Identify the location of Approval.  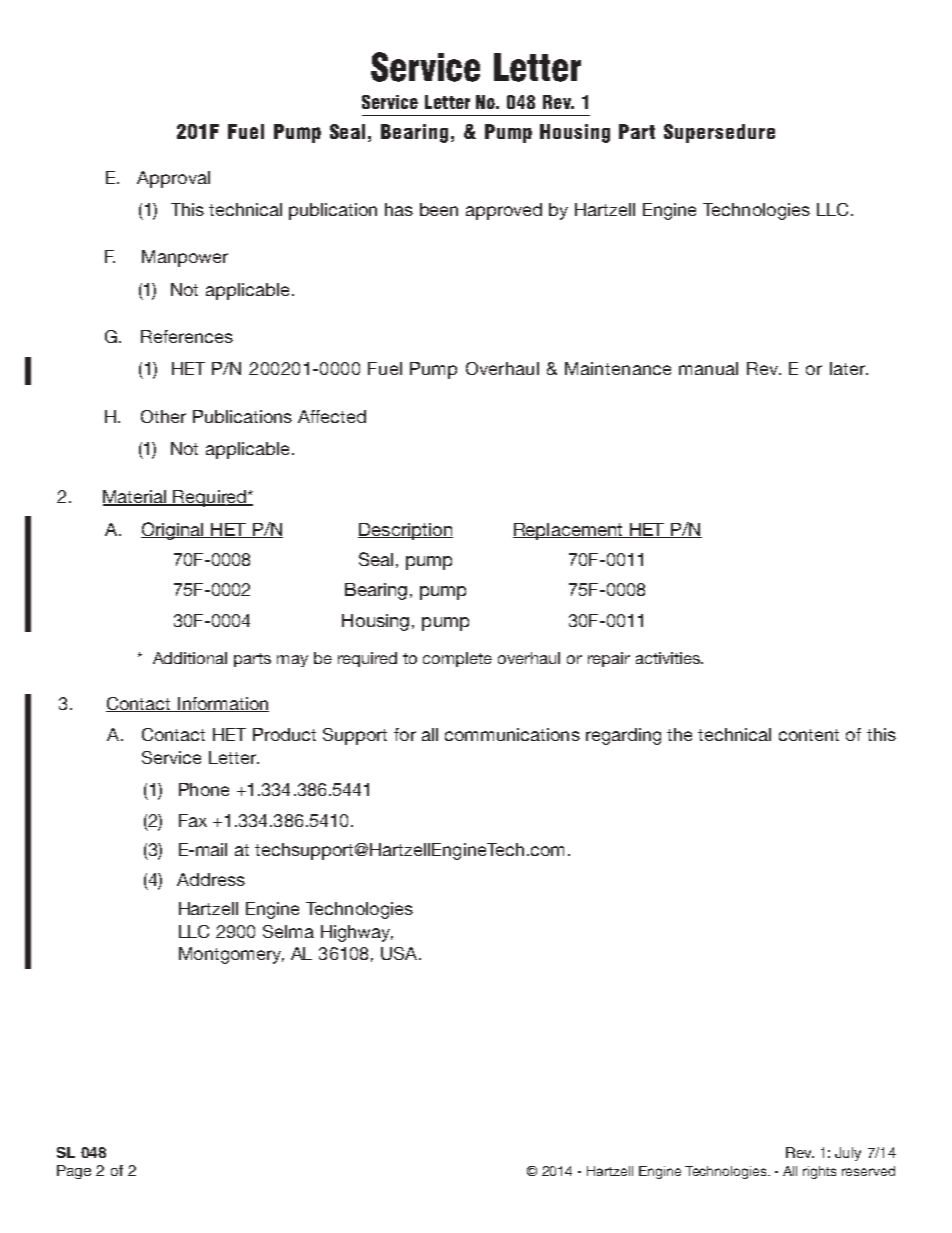
(173, 179).
